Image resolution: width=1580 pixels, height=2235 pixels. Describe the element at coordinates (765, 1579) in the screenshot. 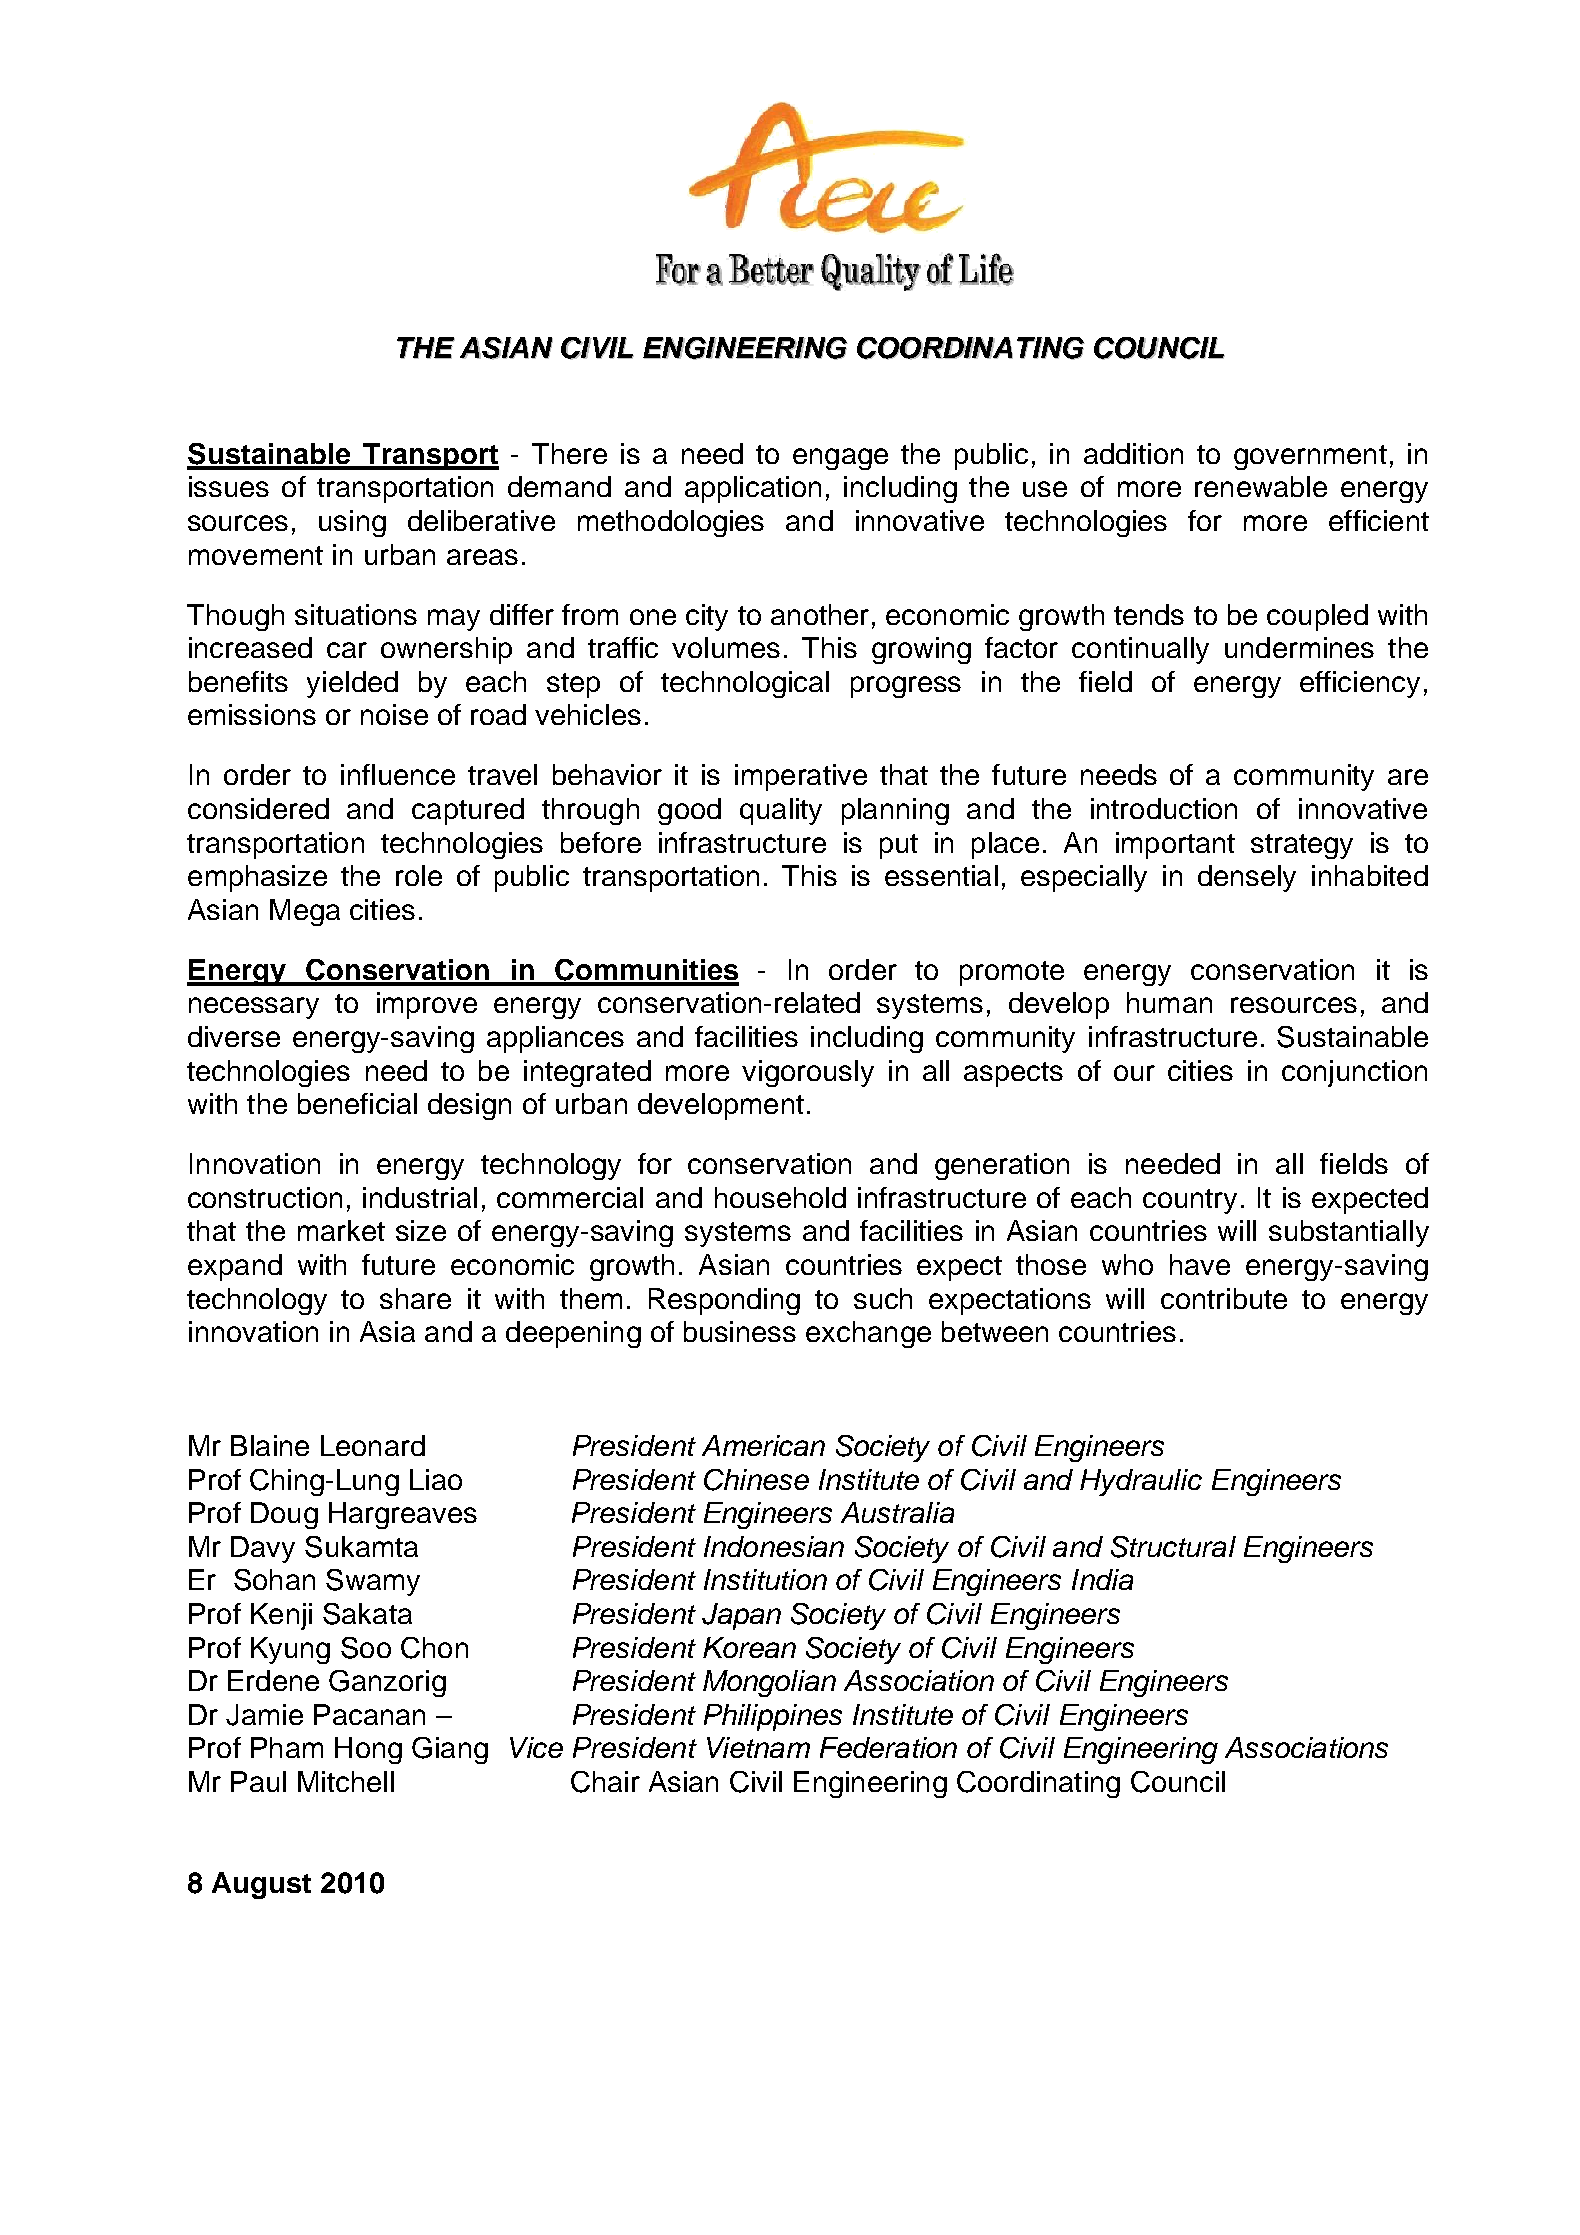

I see `Institution` at that location.
